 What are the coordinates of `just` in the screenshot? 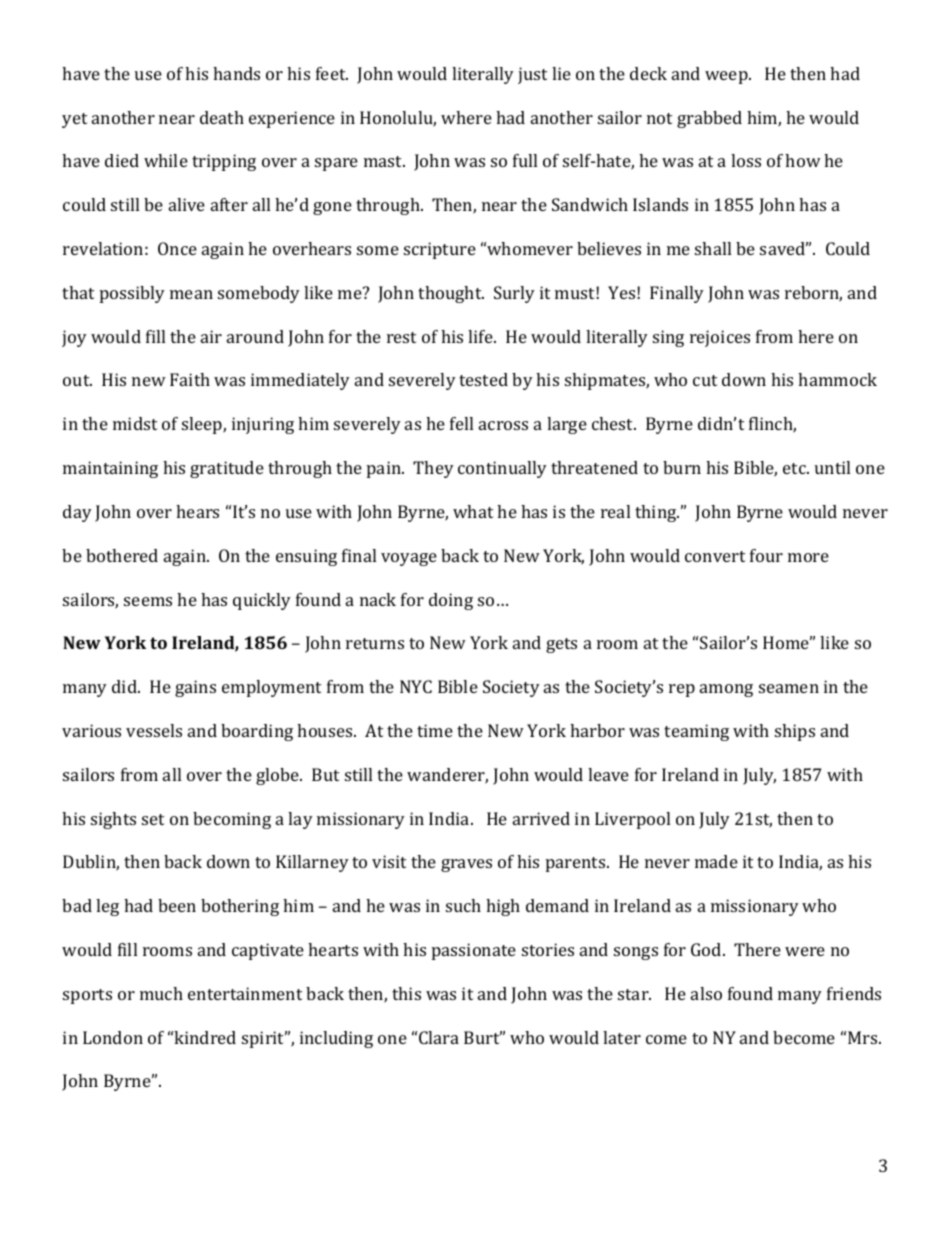 It's located at (532, 75).
